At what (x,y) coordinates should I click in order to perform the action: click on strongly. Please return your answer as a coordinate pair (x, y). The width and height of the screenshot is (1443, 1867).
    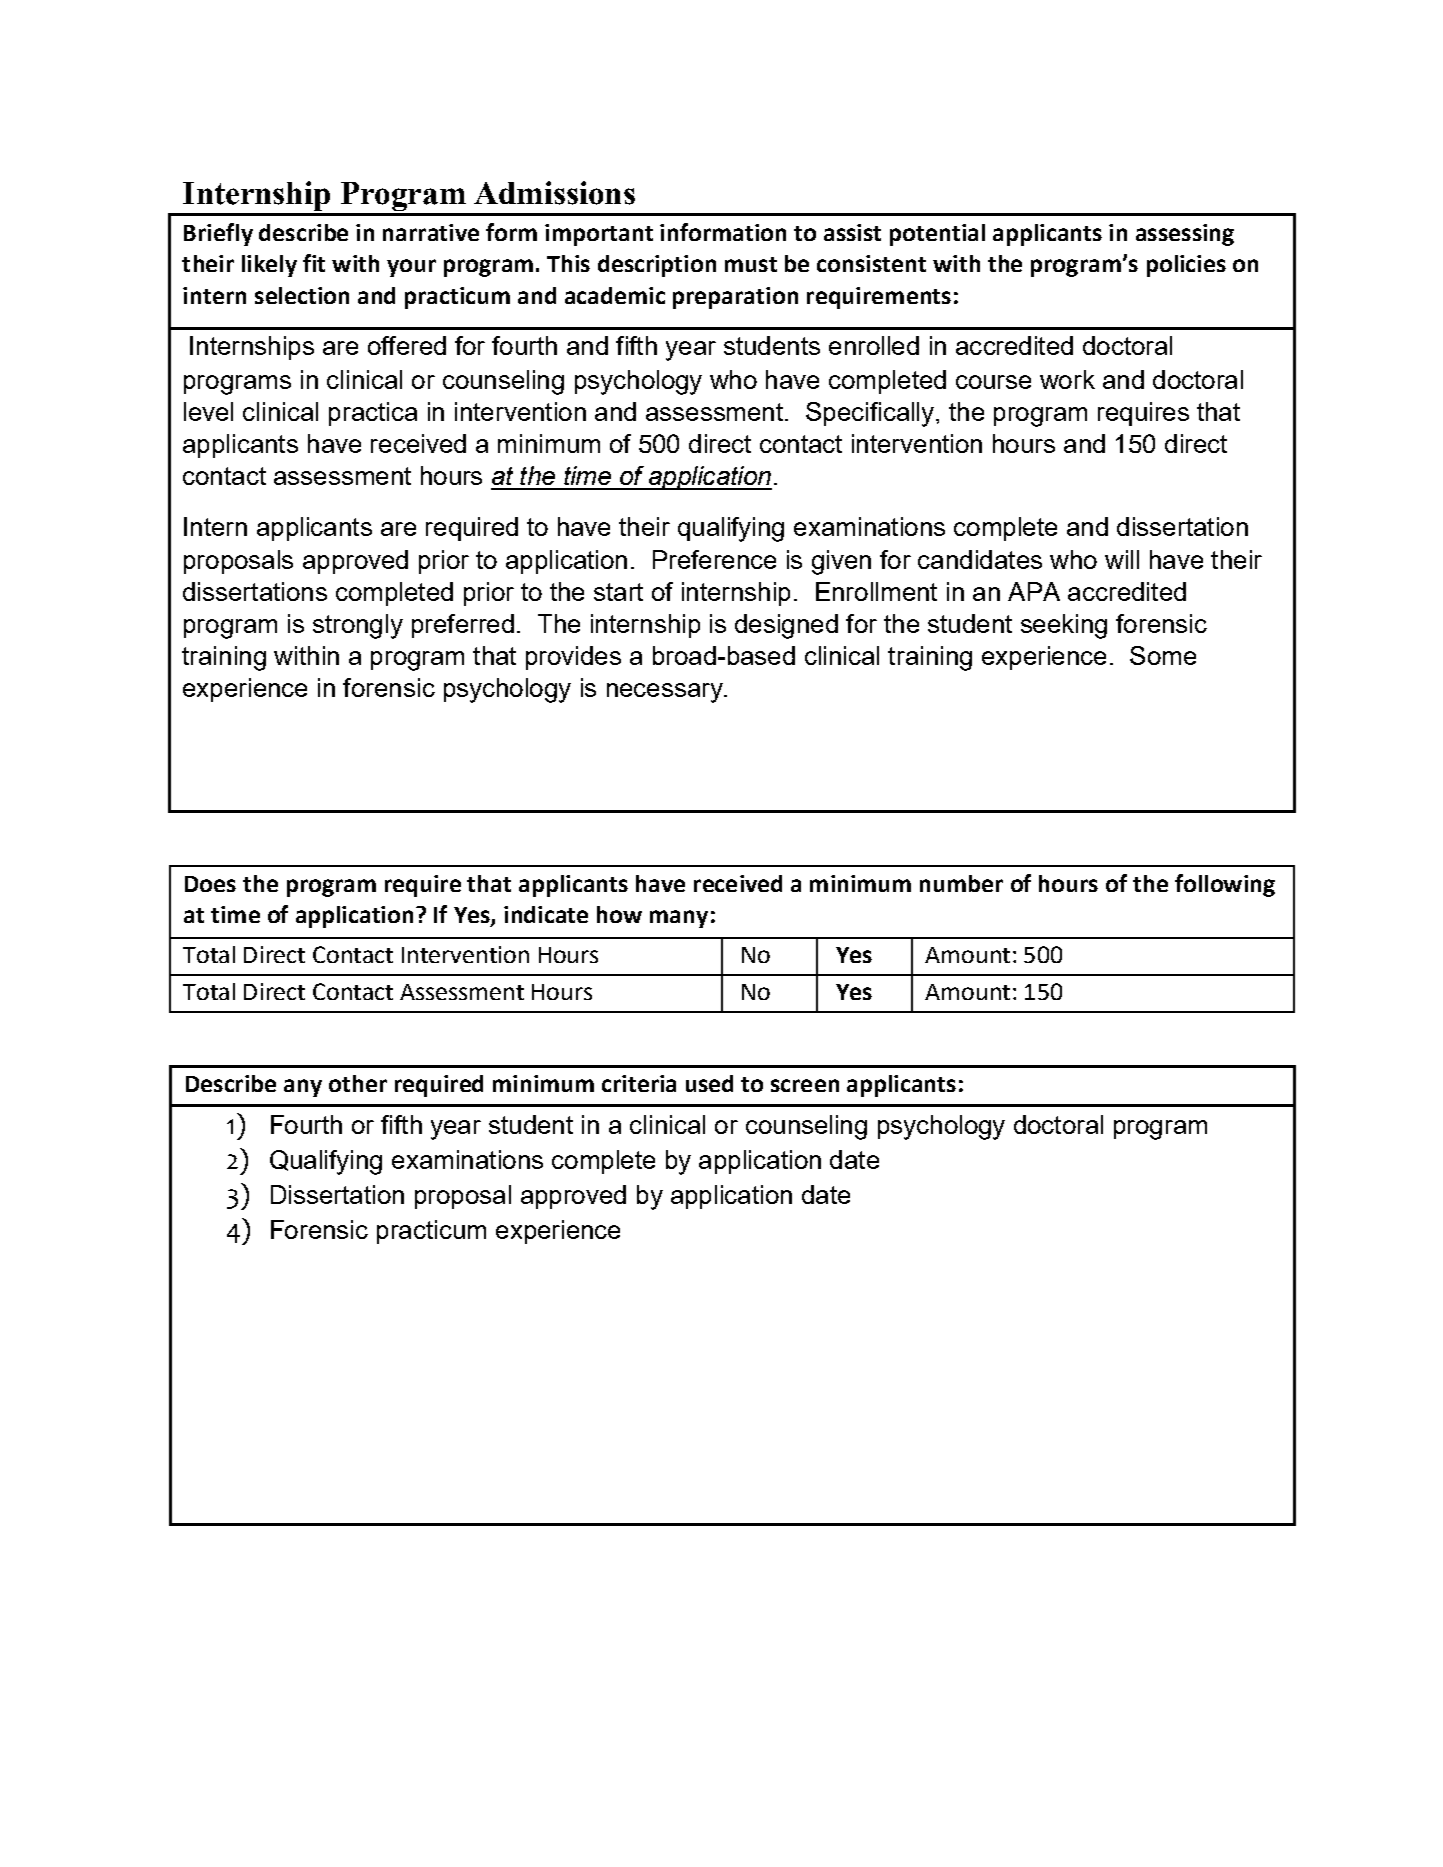
    Looking at the image, I should click on (358, 626).
